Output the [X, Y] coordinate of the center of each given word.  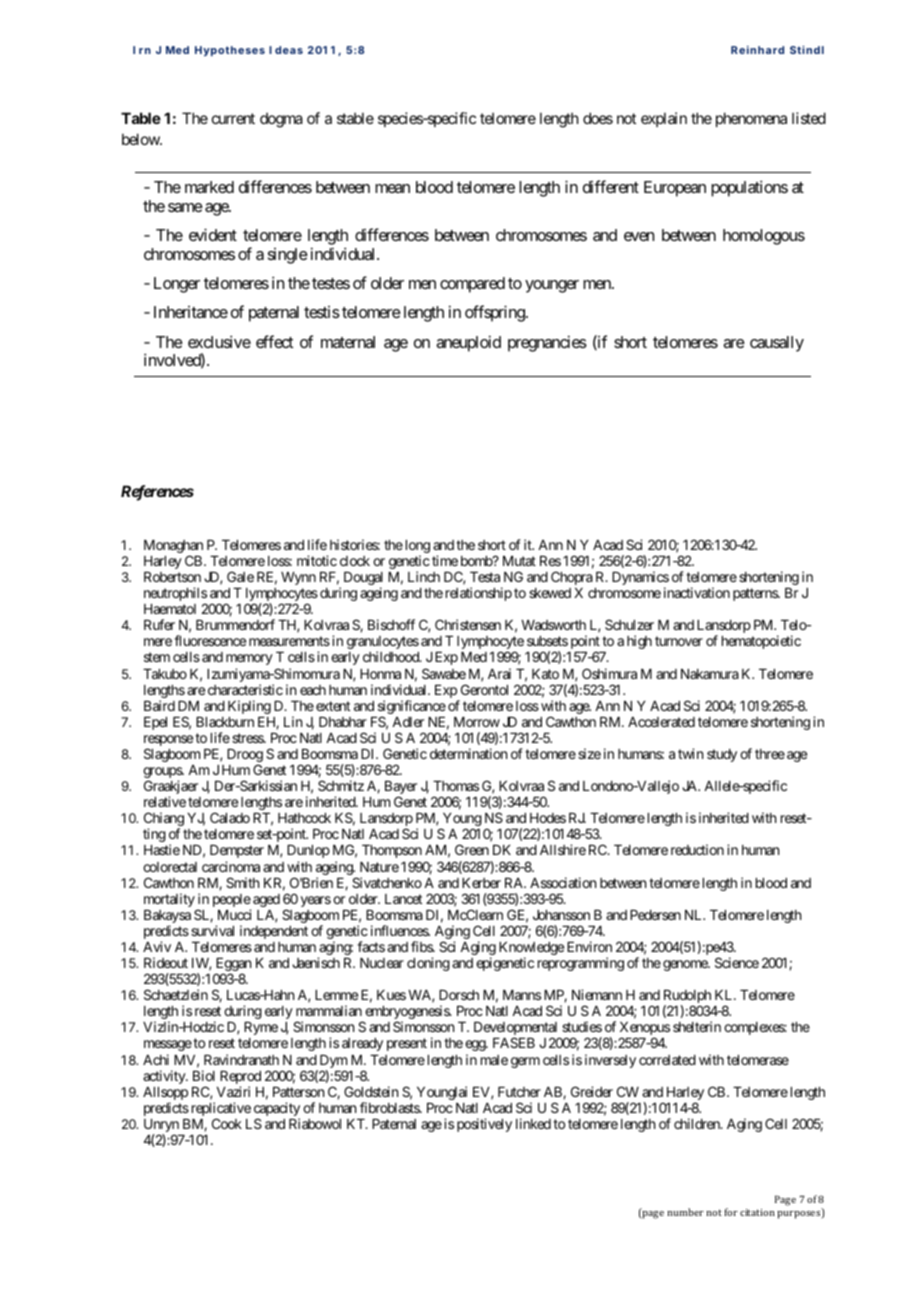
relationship [479, 594]
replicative [221, 1110]
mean [392, 188]
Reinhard [757, 50]
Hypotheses [230, 51]
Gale [240, 576]
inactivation [697, 592]
